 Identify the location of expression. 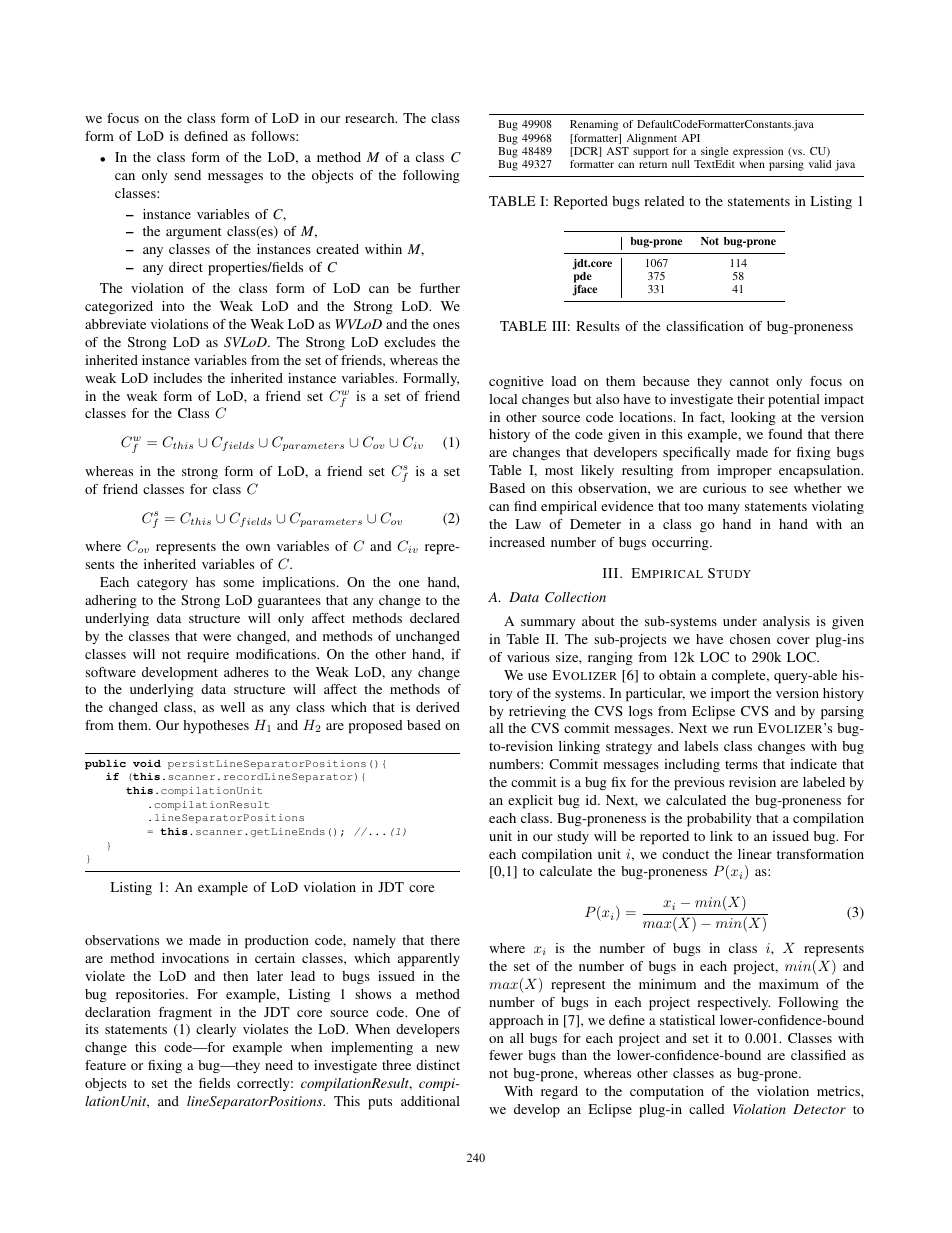
(758, 154).
